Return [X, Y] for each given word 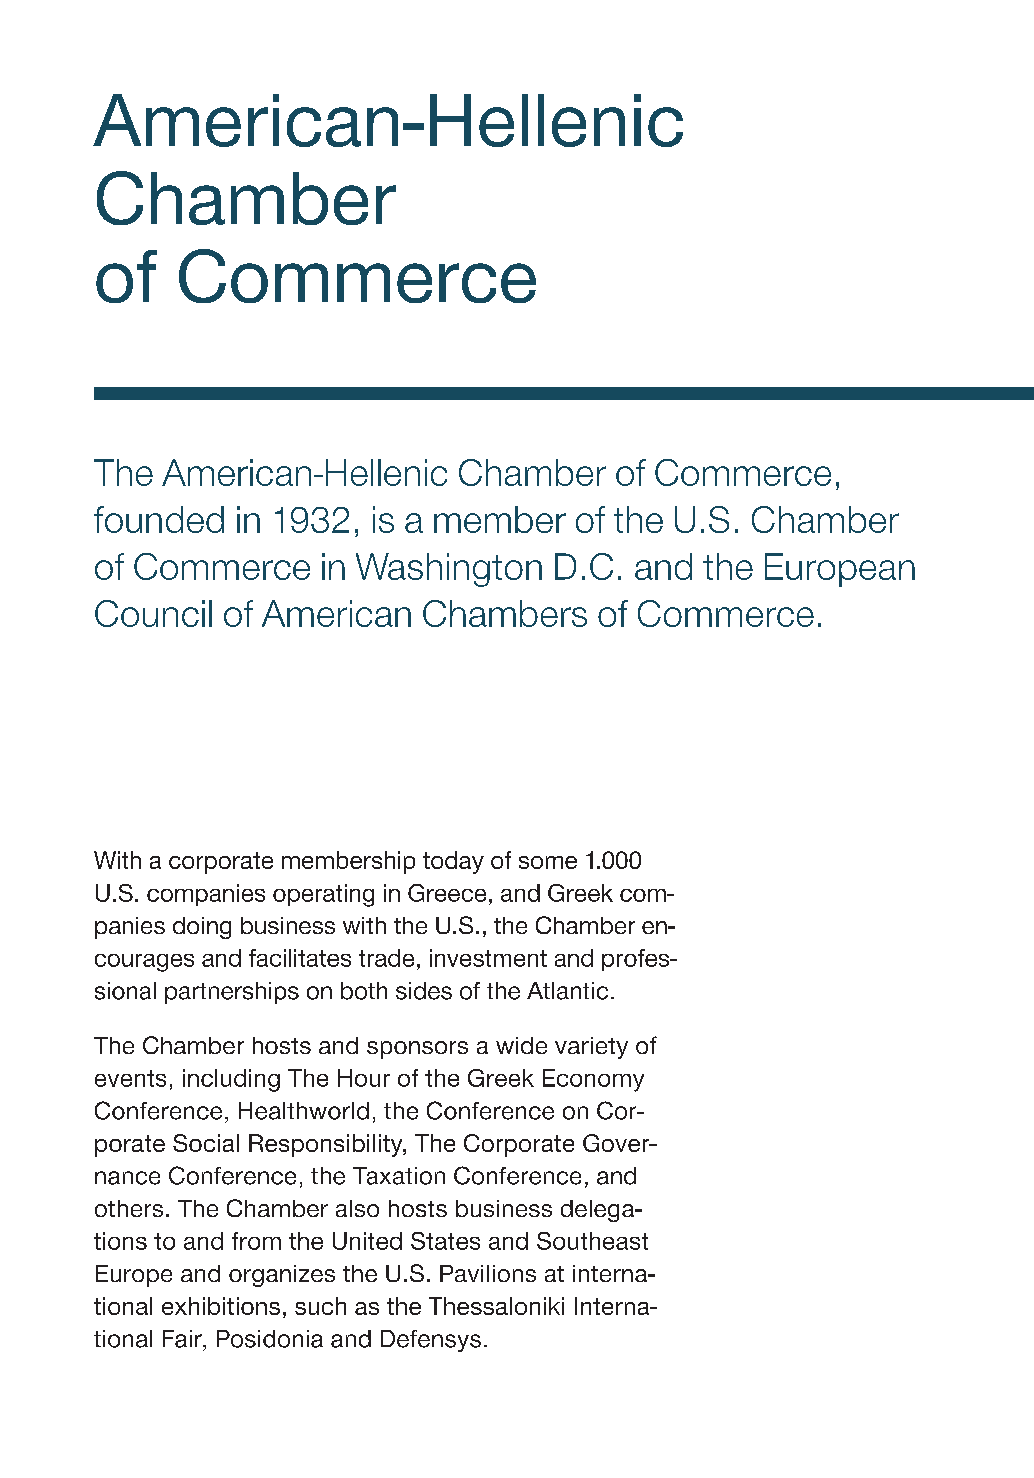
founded [159, 519]
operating [323, 895]
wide [521, 1045]
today [453, 862]
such [320, 1306]
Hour [364, 1078]
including [231, 1080]
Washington [449, 570]
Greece [447, 893]
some [548, 862]
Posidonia [270, 1339]
